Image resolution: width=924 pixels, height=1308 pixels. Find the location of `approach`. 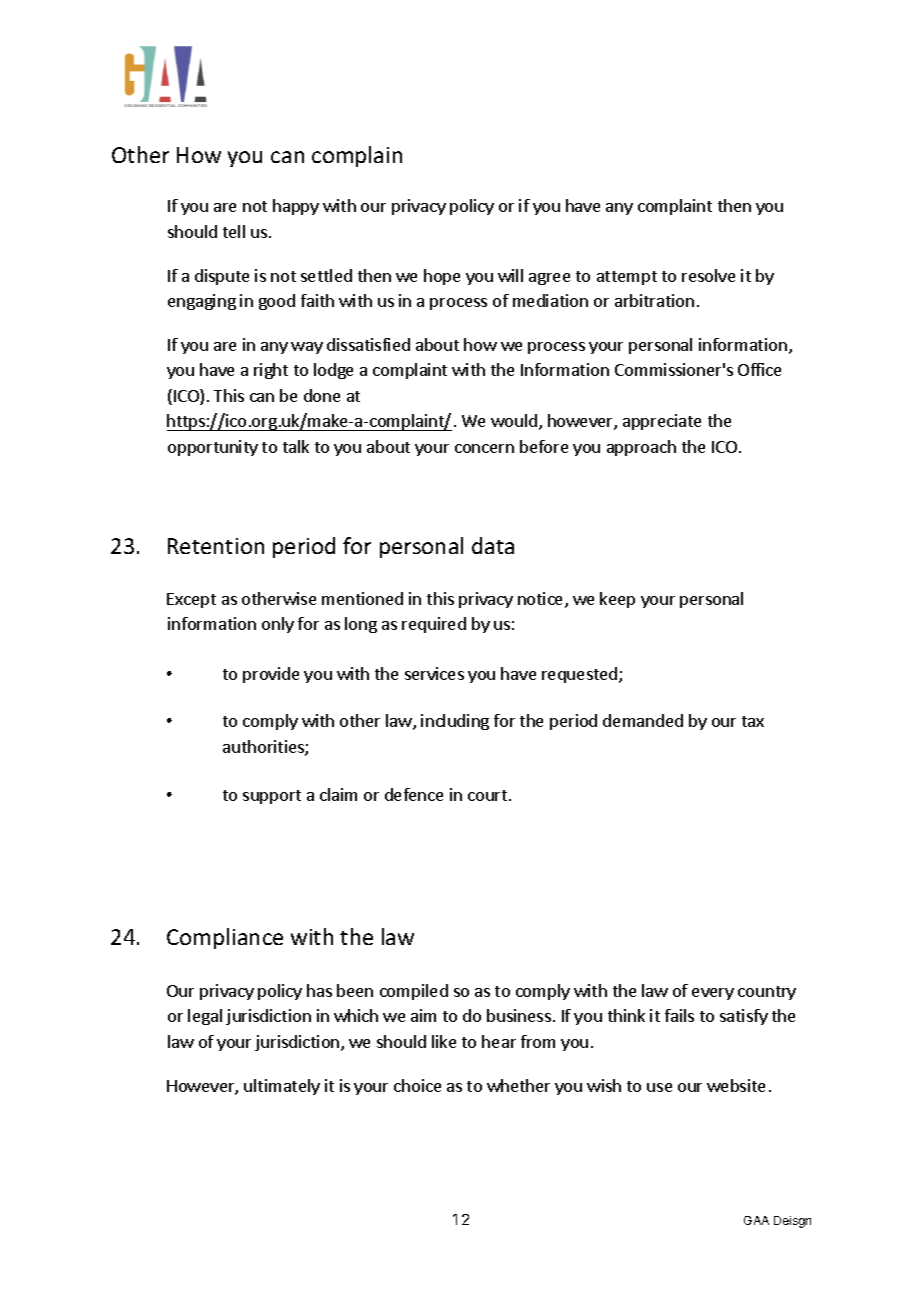

approach is located at coordinates (641, 448).
